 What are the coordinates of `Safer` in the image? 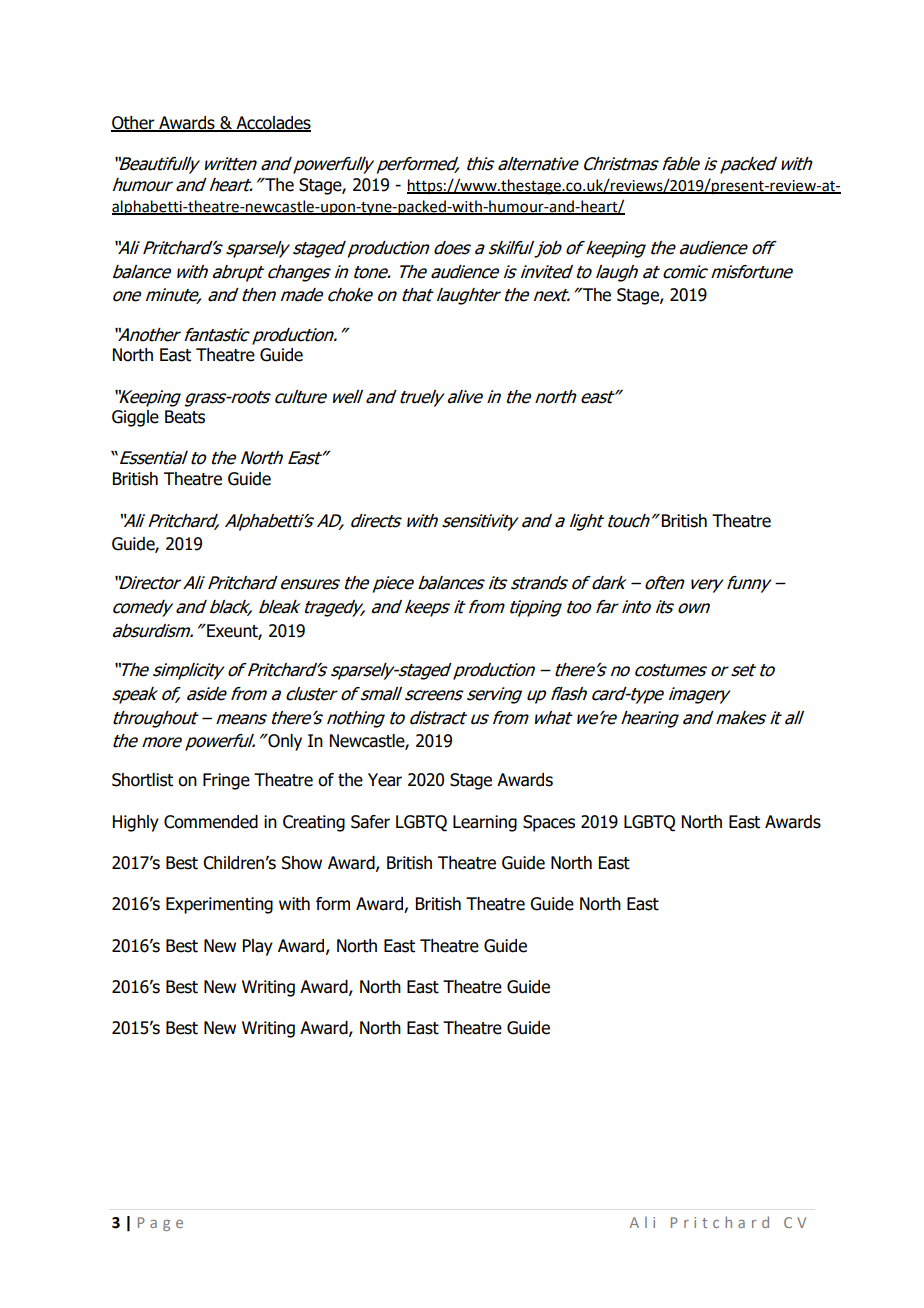 It's located at (370, 822).
